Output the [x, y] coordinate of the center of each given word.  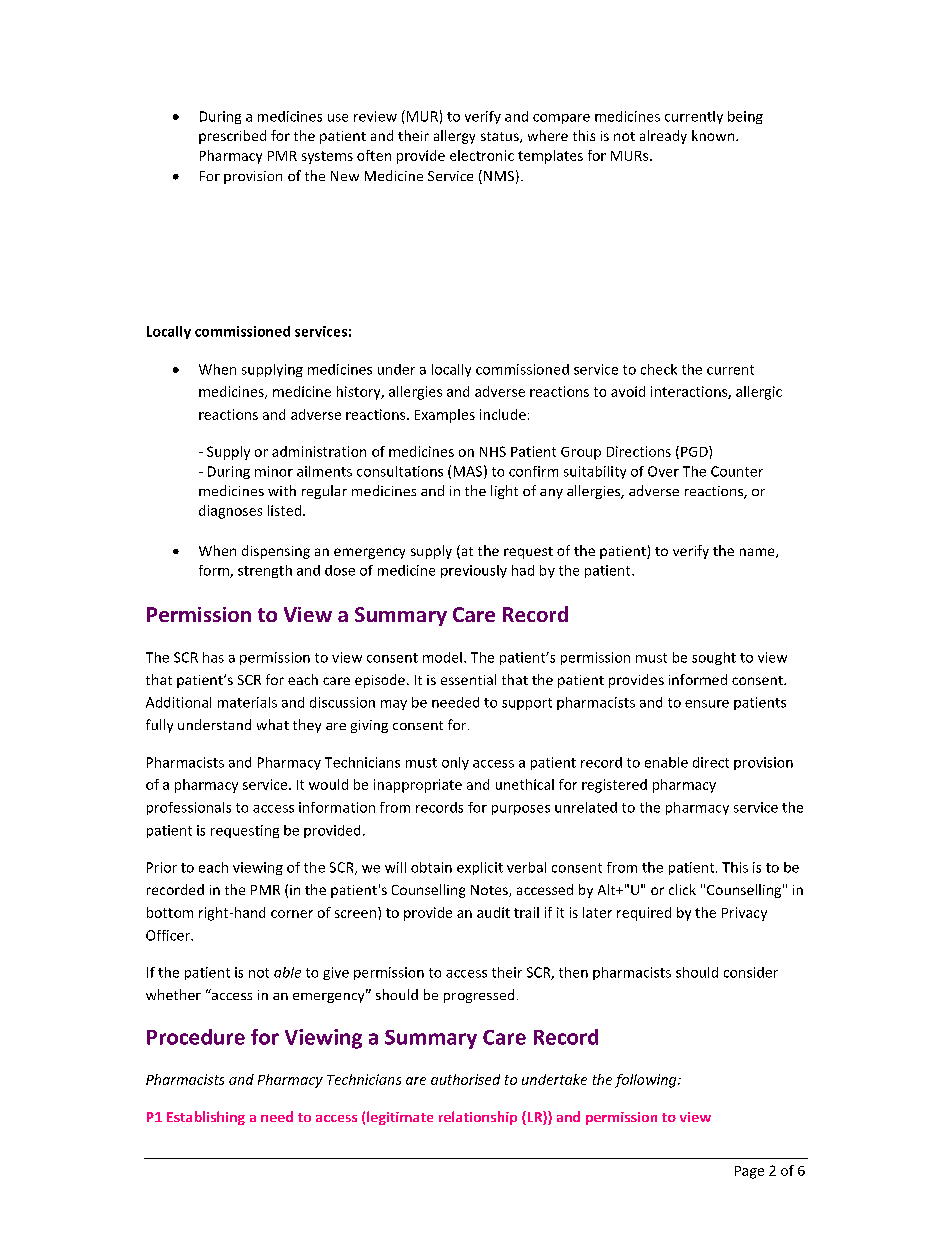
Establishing [206, 1118]
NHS [493, 451]
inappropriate [418, 786]
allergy [454, 137]
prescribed [232, 137]
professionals [189, 808]
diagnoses [230, 512]
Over [663, 471]
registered [614, 786]
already [663, 137]
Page [749, 1172]
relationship [478, 1118]
